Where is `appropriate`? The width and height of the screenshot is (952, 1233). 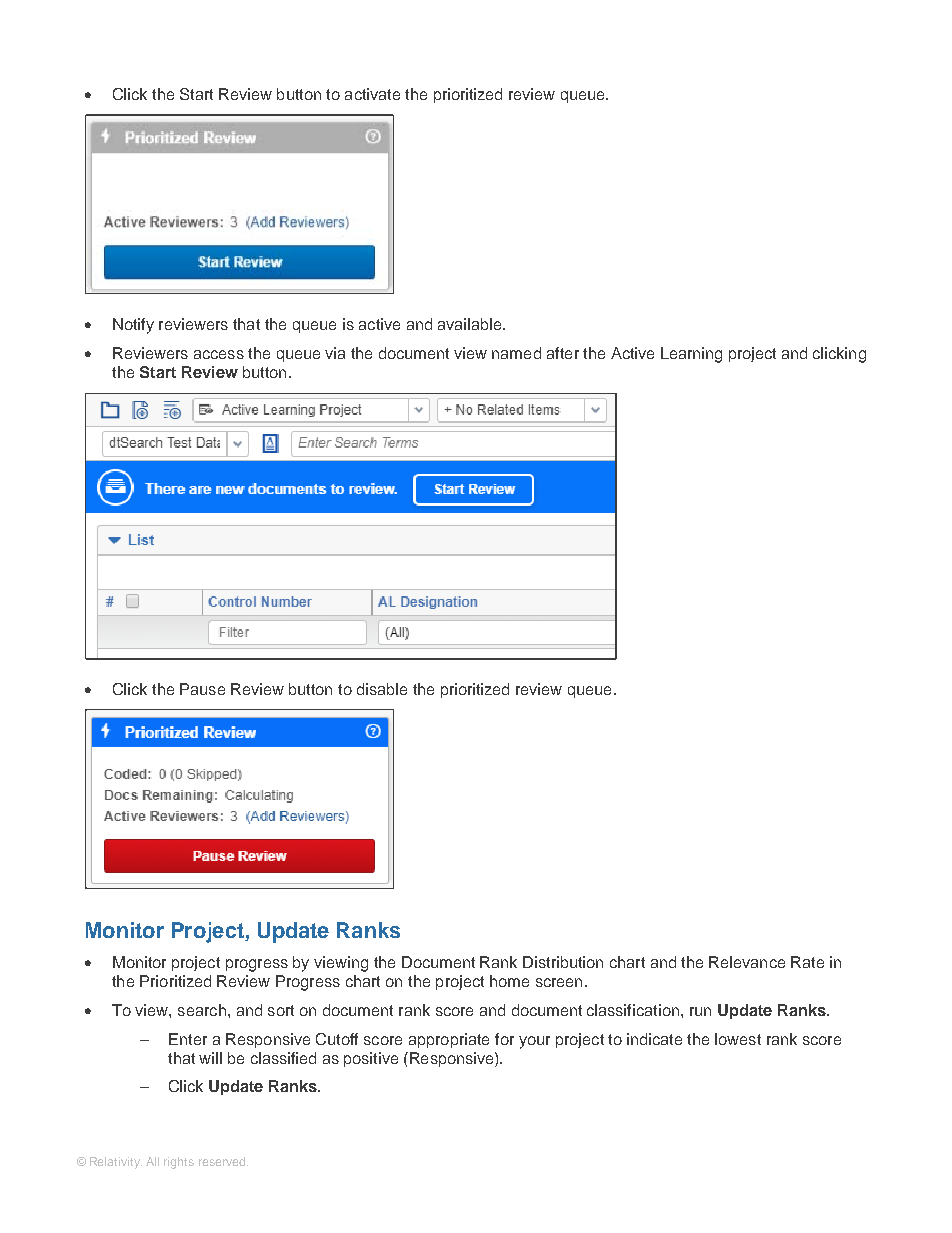
appropriate is located at coordinates (449, 1040).
